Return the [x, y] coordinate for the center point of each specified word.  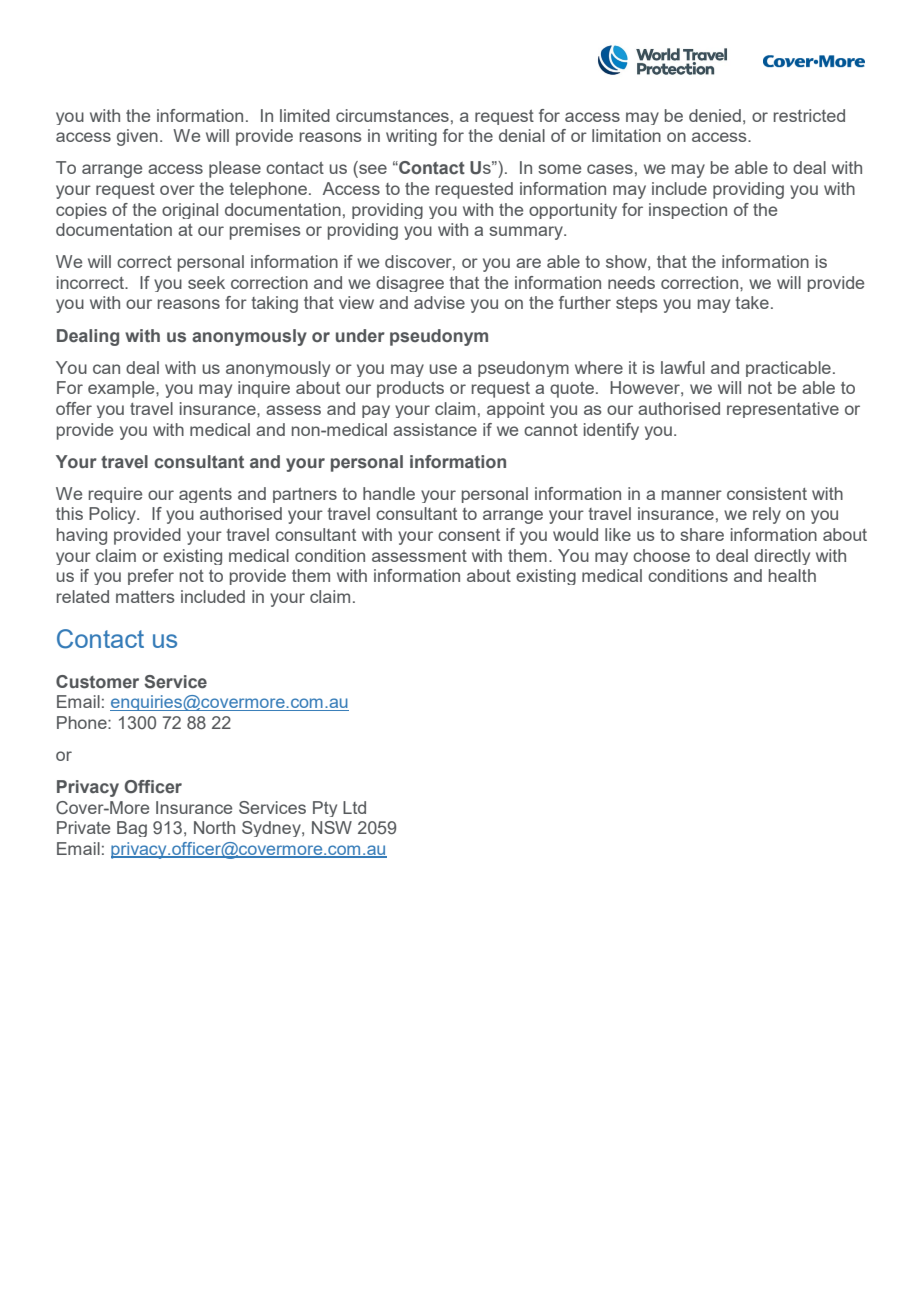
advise [439, 302]
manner [692, 495]
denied [715, 115]
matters [145, 597]
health [792, 575]
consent [469, 535]
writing [411, 137]
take [752, 302]
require [115, 495]
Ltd [354, 807]
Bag [132, 829]
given [137, 137]
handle [389, 493]
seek [206, 282]
